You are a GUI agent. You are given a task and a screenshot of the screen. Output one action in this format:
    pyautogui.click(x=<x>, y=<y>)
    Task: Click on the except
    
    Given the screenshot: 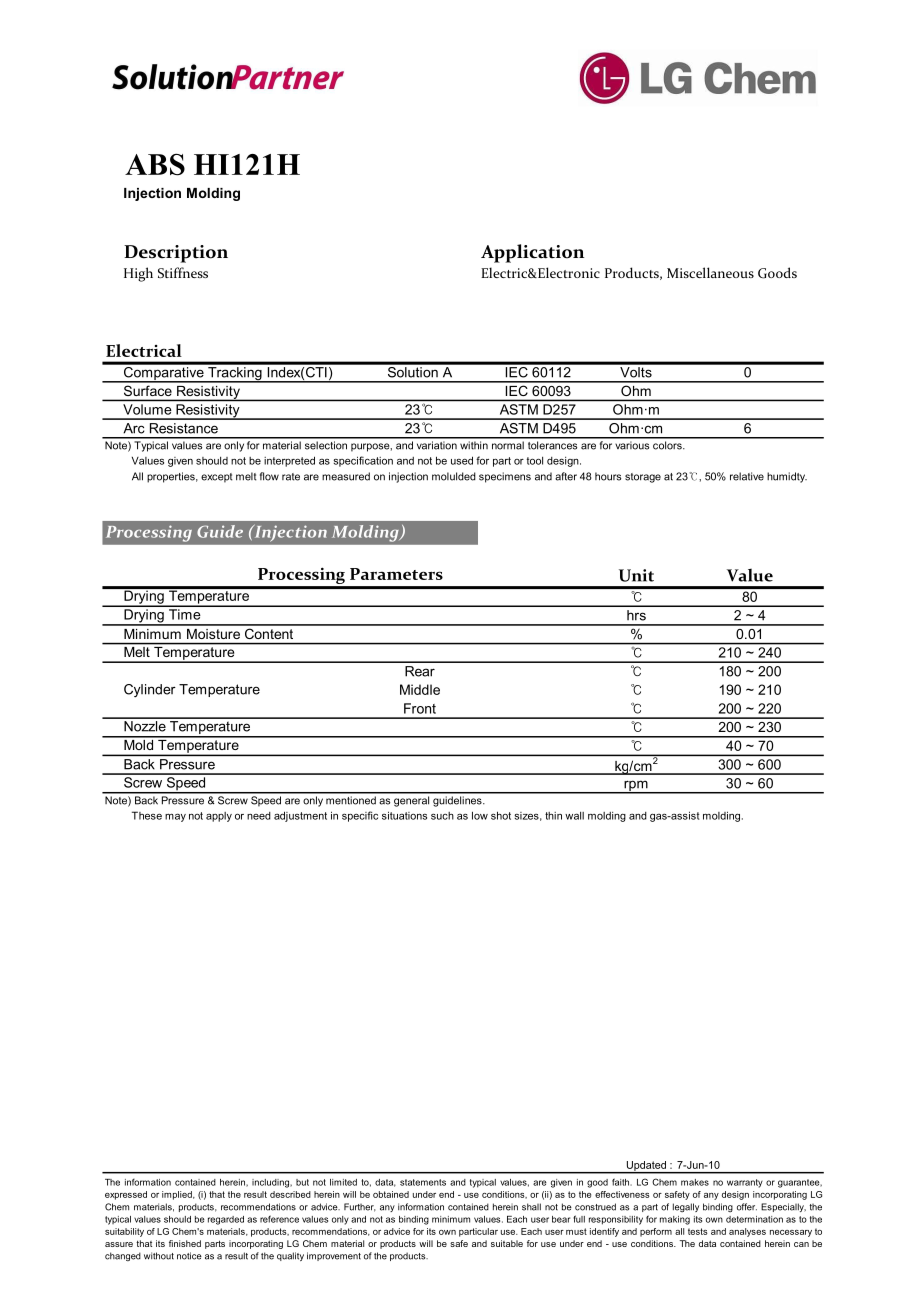 What is the action you would take?
    pyautogui.click(x=217, y=478)
